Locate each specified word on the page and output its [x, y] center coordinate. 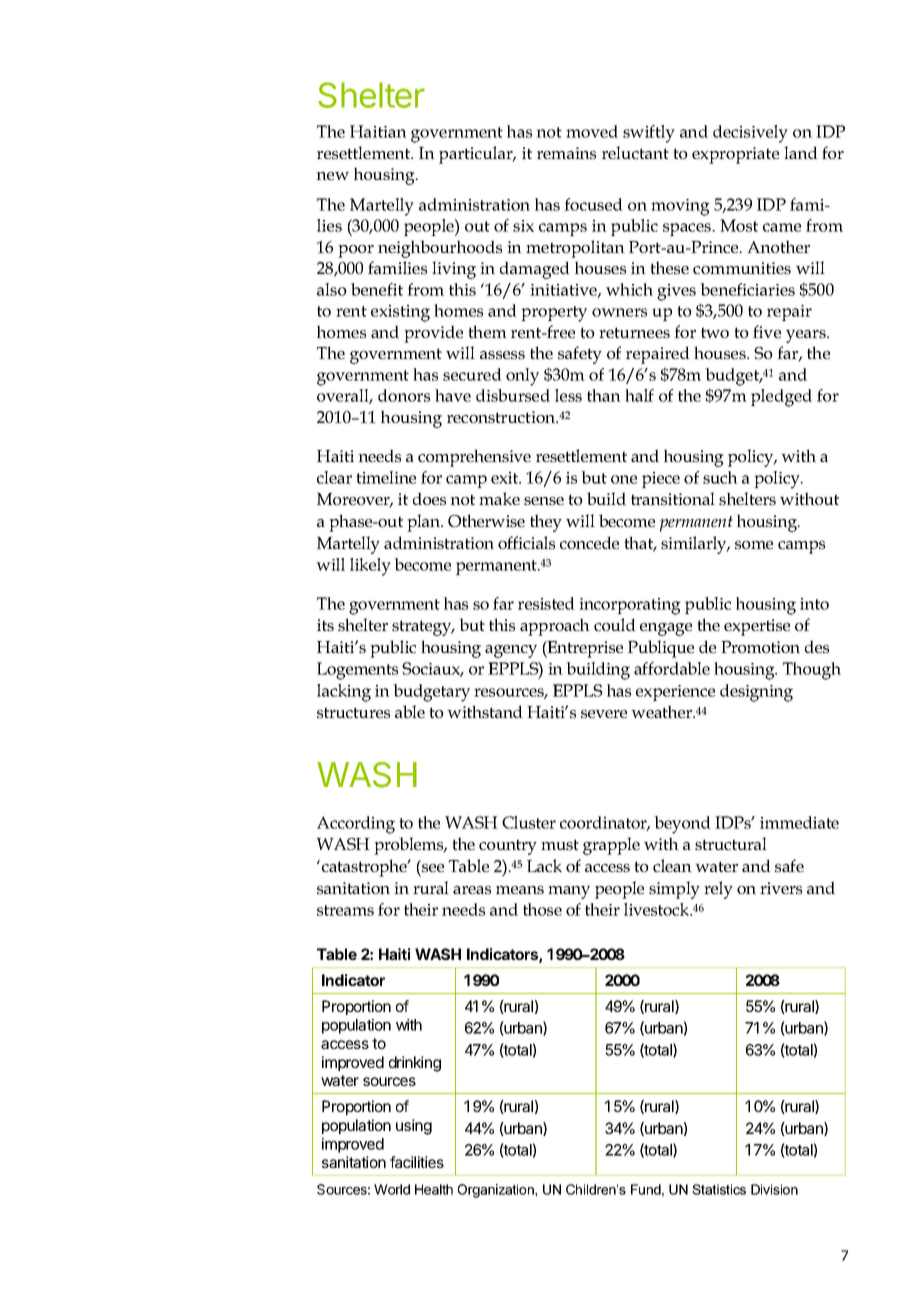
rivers [781, 888]
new [332, 176]
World [392, 1189]
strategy [423, 628]
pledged [781, 398]
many [569, 892]
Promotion [760, 647]
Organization [497, 1191]
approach [555, 627]
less [568, 395]
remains [566, 153]
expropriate [735, 155]
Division [774, 1189]
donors [404, 395]
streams [345, 910]
